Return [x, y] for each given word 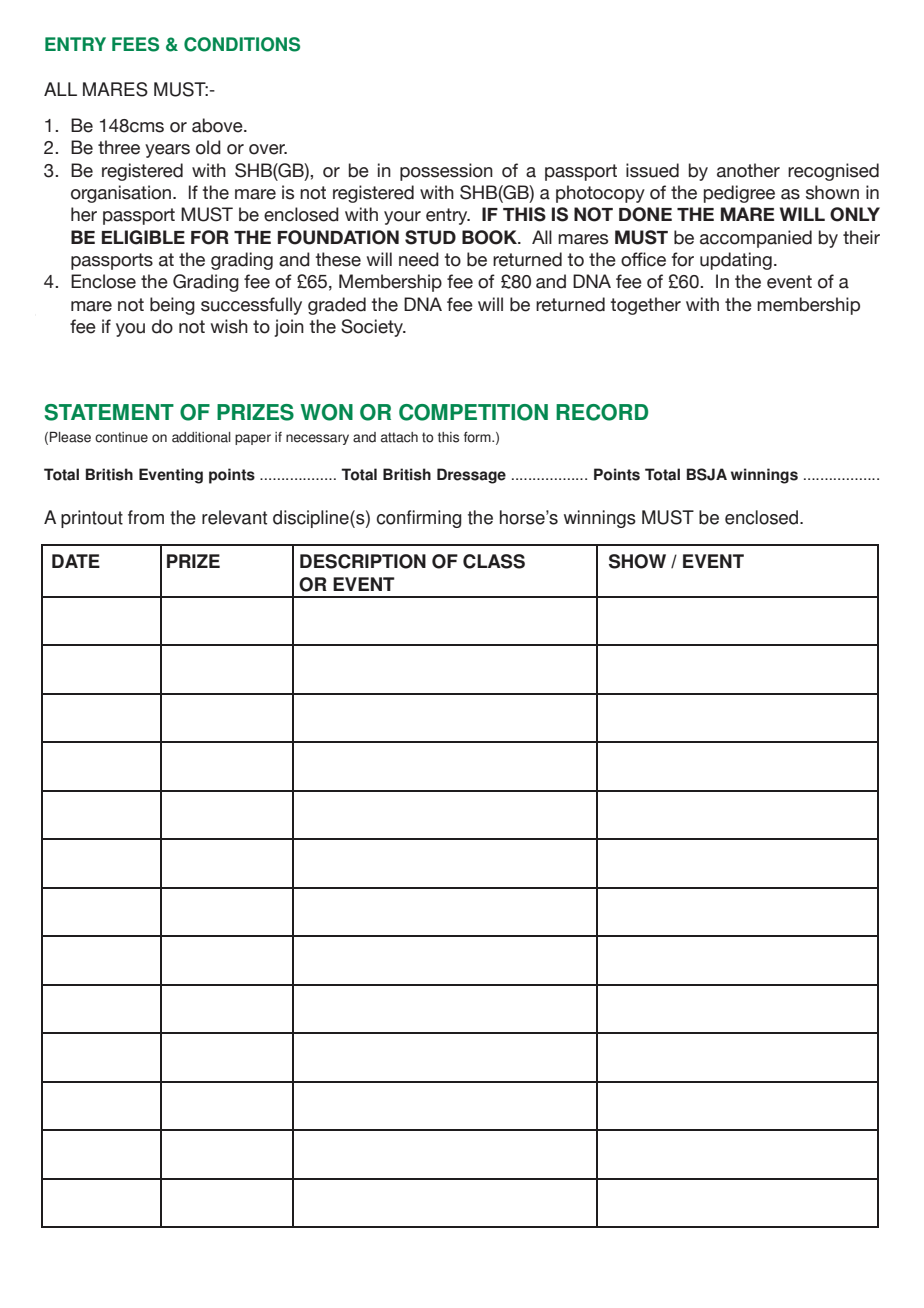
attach [399, 437]
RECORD [602, 412]
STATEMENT [109, 412]
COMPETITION [473, 412]
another [748, 170]
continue [121, 437]
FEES [135, 44]
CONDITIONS [242, 44]
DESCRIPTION [363, 561]
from [146, 517]
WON [326, 412]
